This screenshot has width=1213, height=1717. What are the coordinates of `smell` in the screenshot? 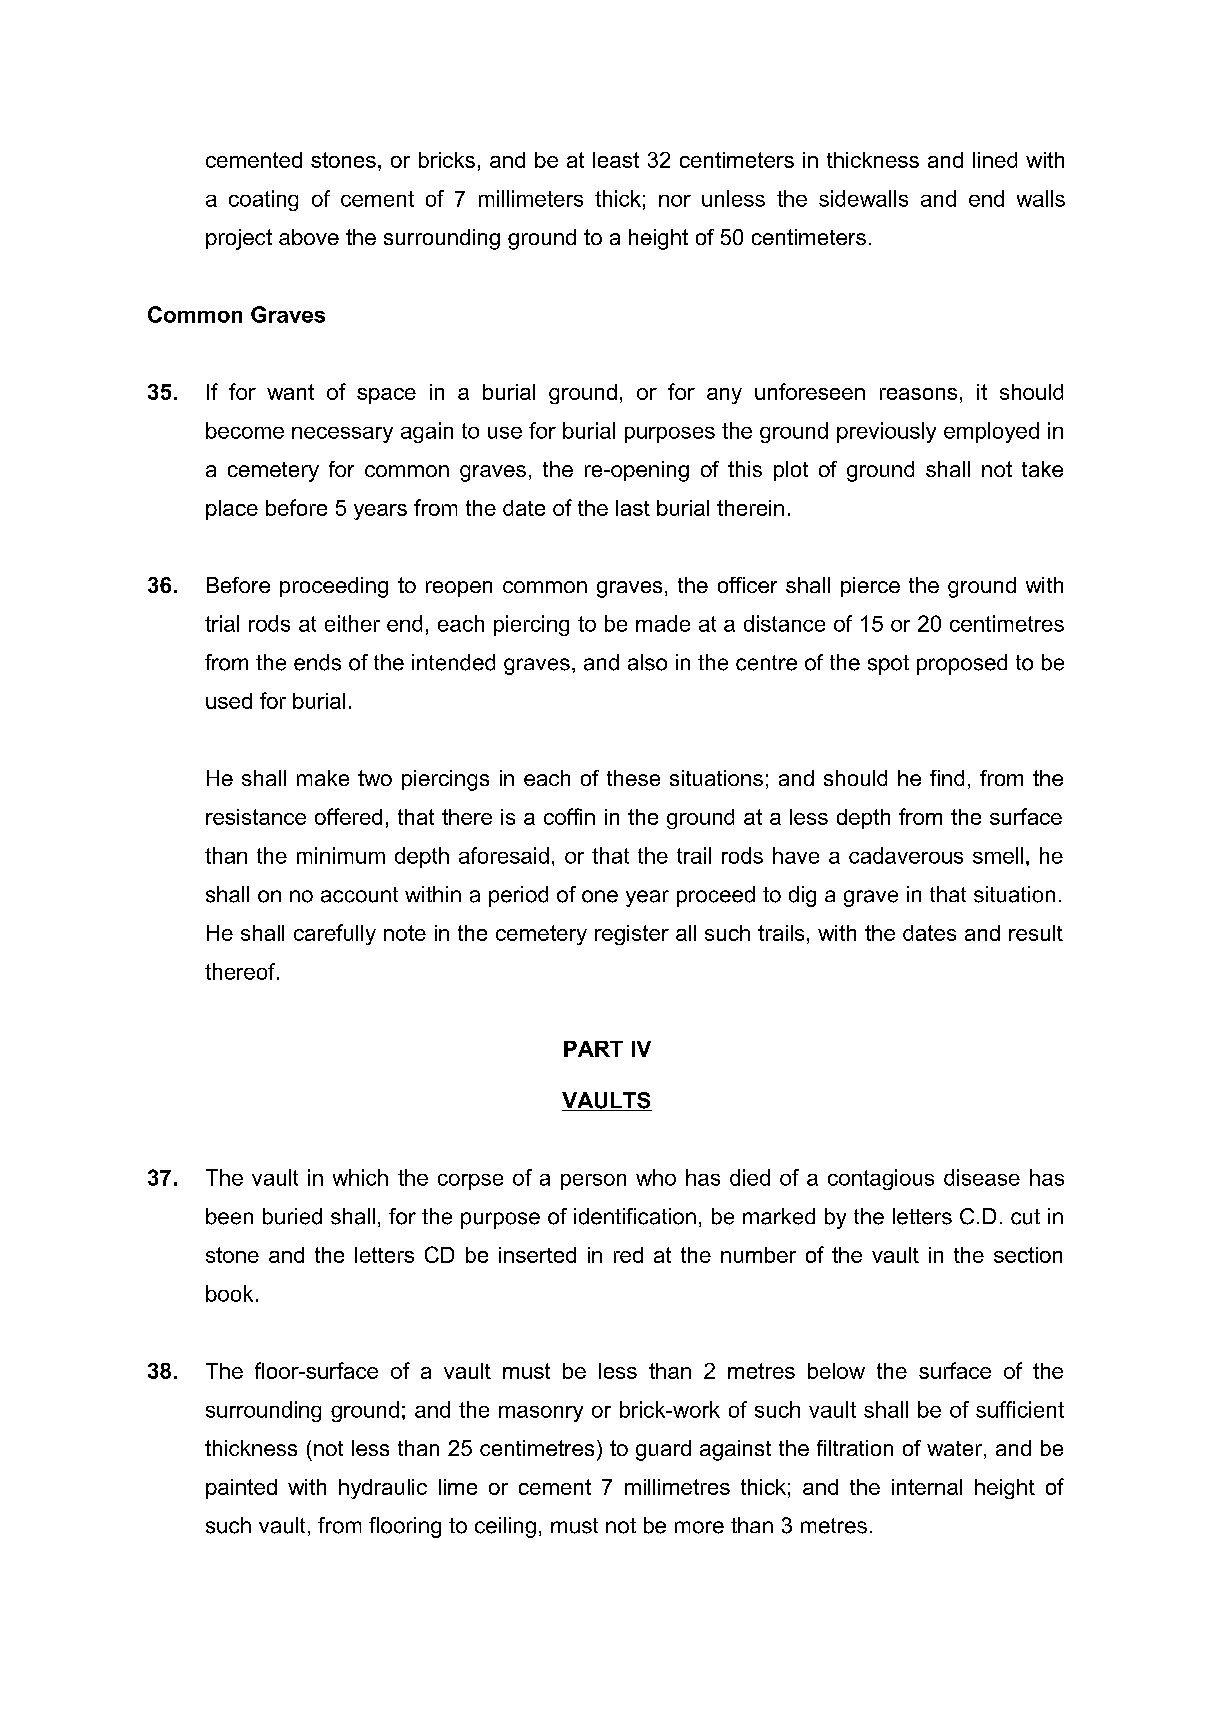 It's located at (998, 855).
